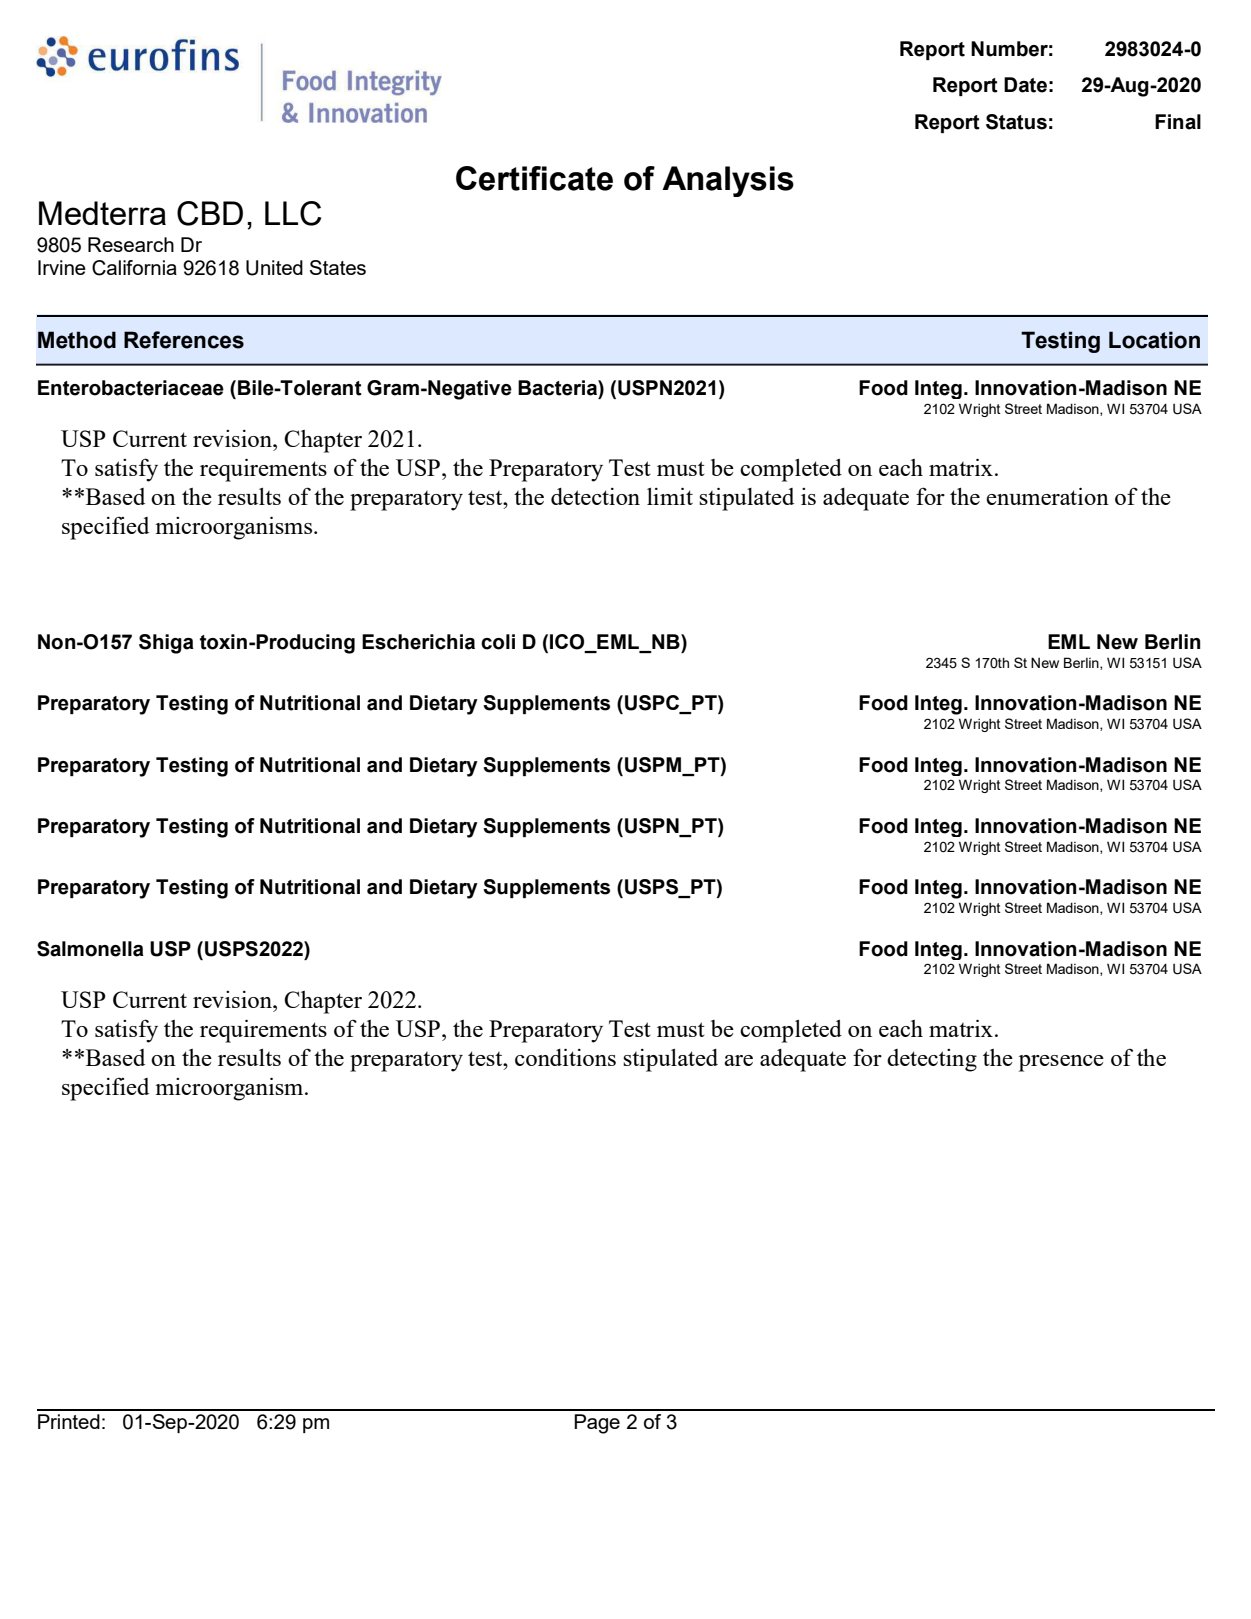 The width and height of the screenshot is (1251, 1619). What do you see at coordinates (90, 949) in the screenshot?
I see `Salmonella` at bounding box center [90, 949].
